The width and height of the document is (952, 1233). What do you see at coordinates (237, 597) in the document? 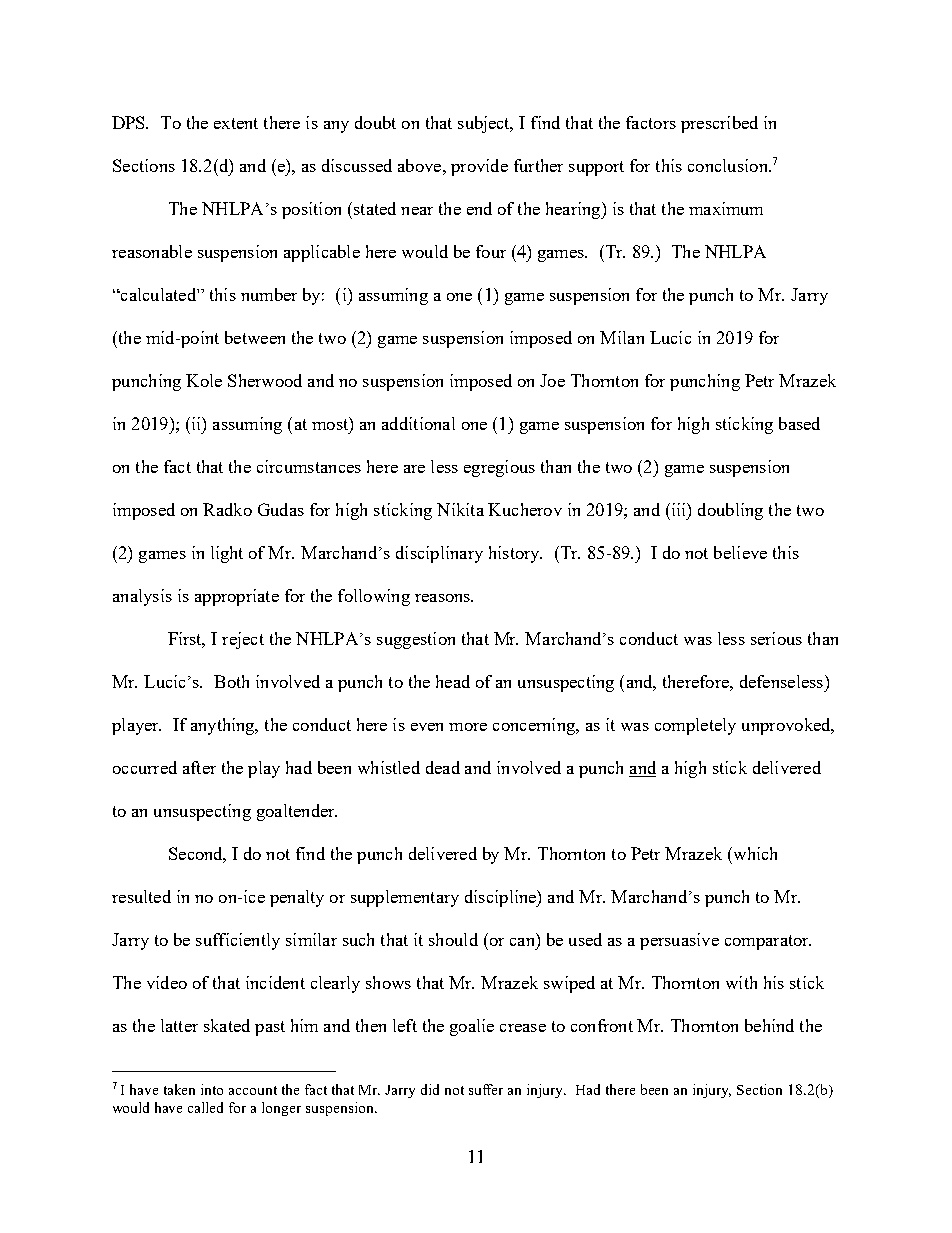
I see `appropriate` at bounding box center [237, 597].
